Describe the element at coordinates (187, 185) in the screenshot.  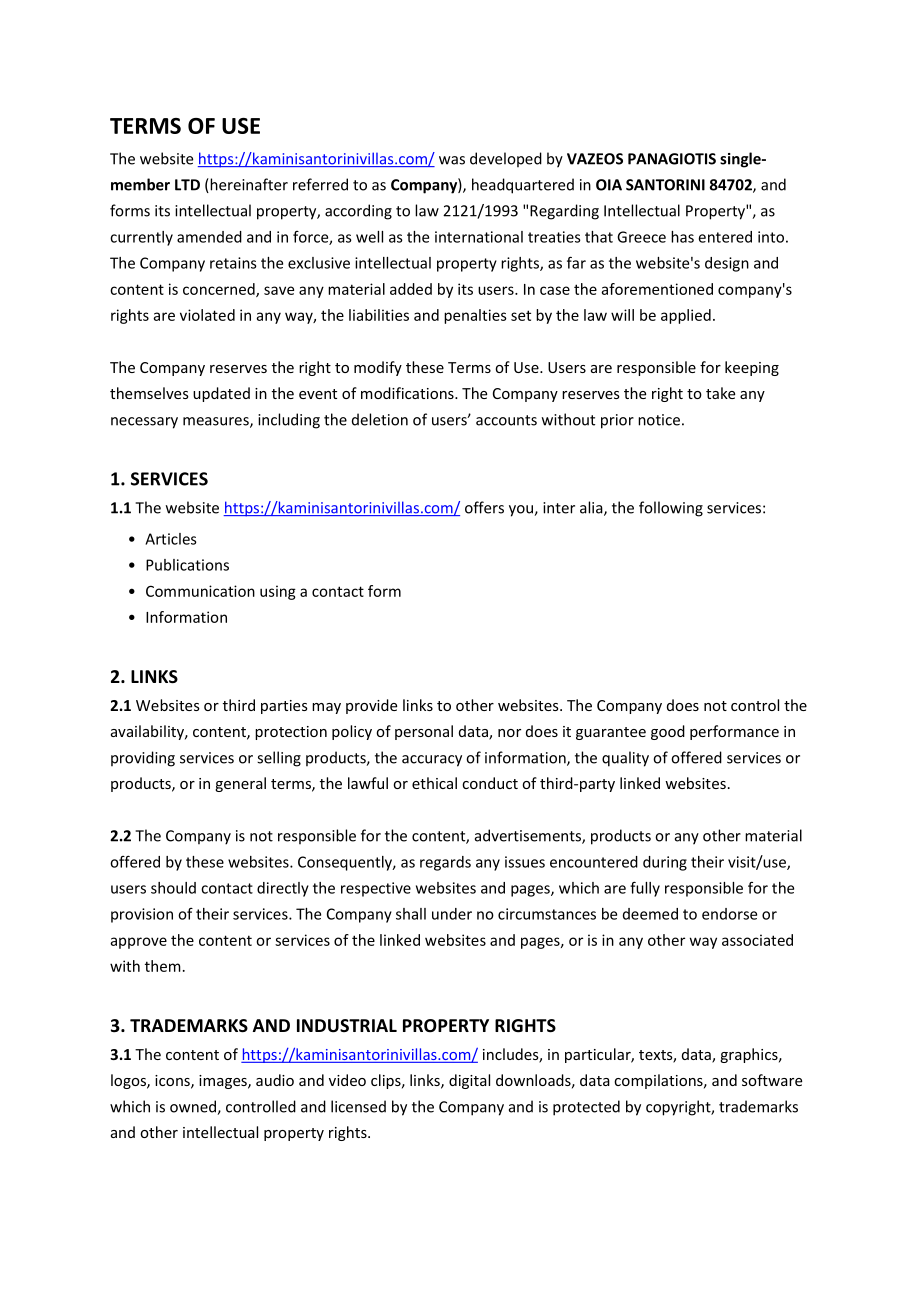
I see `LTD` at that location.
